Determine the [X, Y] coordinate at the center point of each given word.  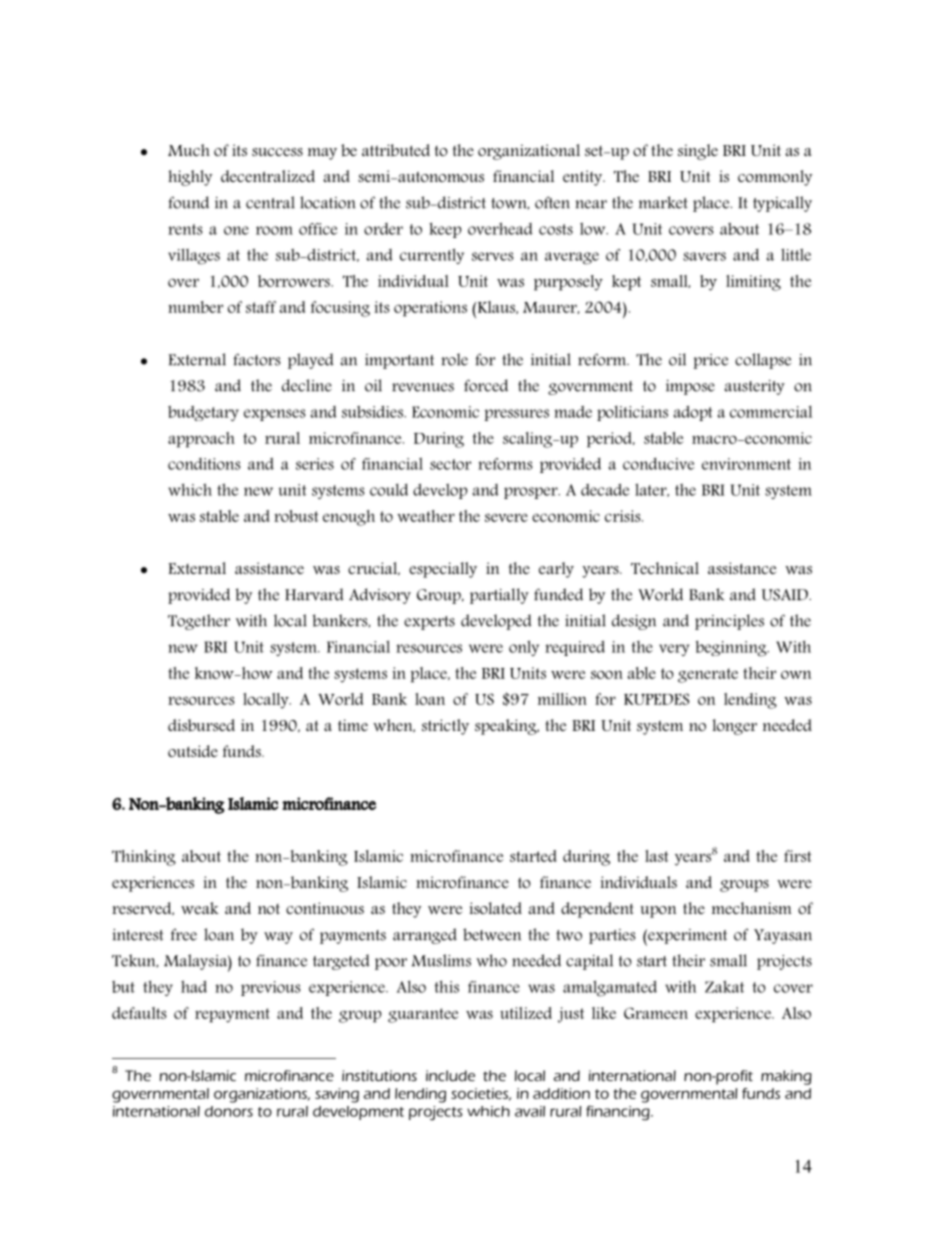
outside [193, 751]
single [698, 152]
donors [229, 1111]
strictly [445, 727]
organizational [529, 152]
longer [734, 727]
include [450, 1075]
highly [190, 178]
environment [746, 464]
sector [450, 464]
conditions [204, 464]
